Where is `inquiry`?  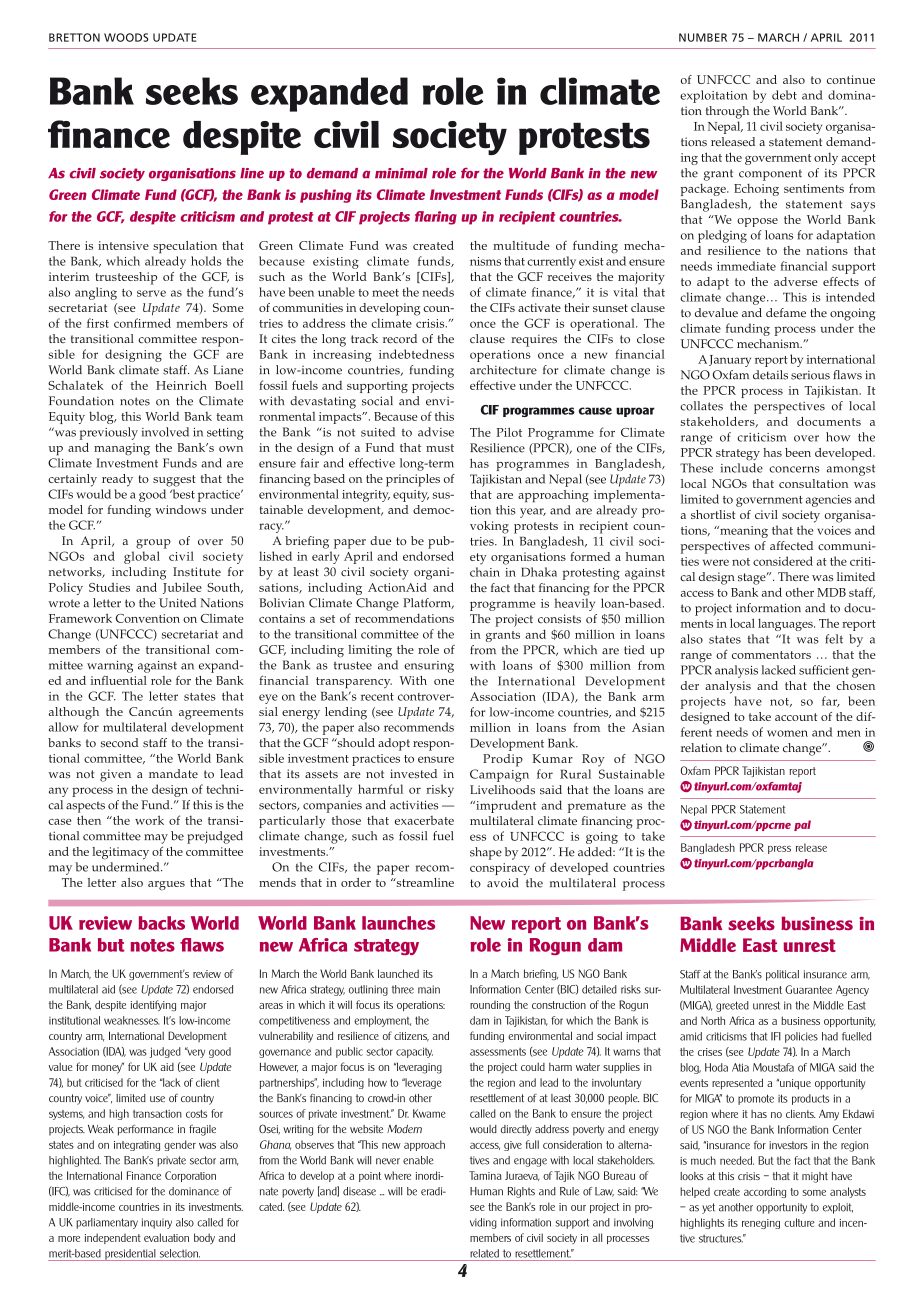
inquiry is located at coordinates (157, 1223).
